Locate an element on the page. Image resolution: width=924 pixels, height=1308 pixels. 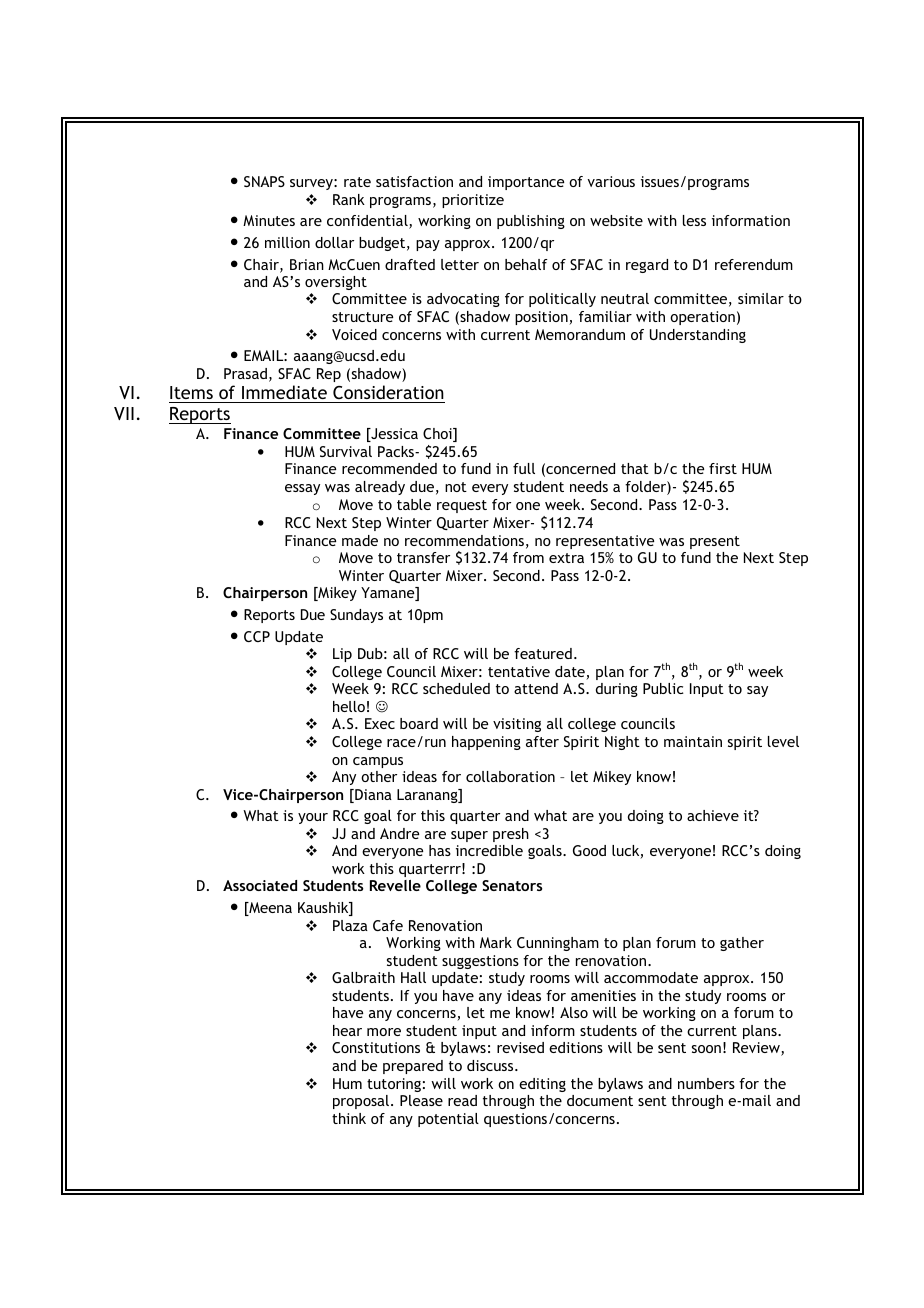
prioritize is located at coordinates (473, 201).
